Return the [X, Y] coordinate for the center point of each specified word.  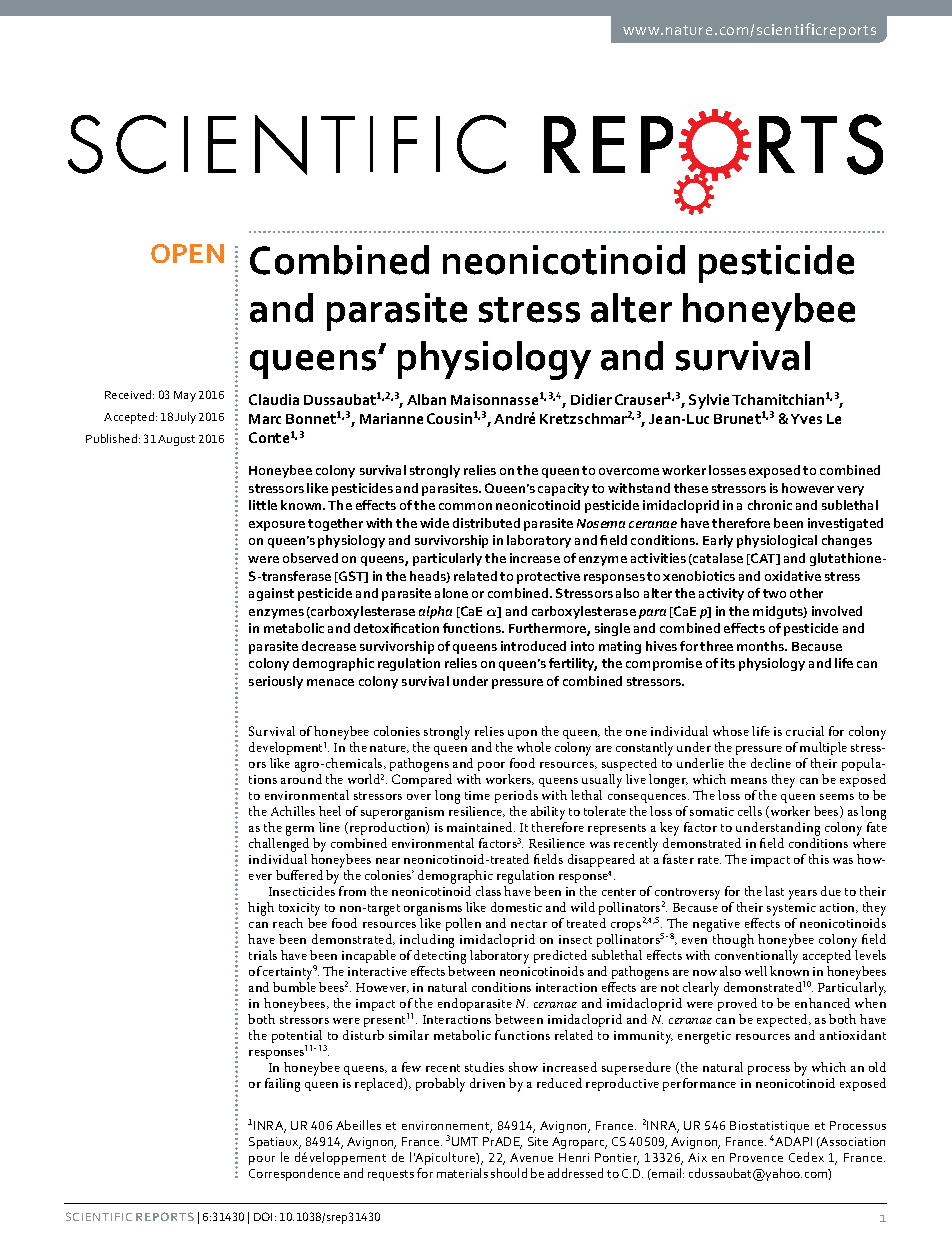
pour [262, 1160]
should [509, 1173]
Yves [806, 419]
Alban [426, 399]
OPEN [187, 253]
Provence [756, 1157]
